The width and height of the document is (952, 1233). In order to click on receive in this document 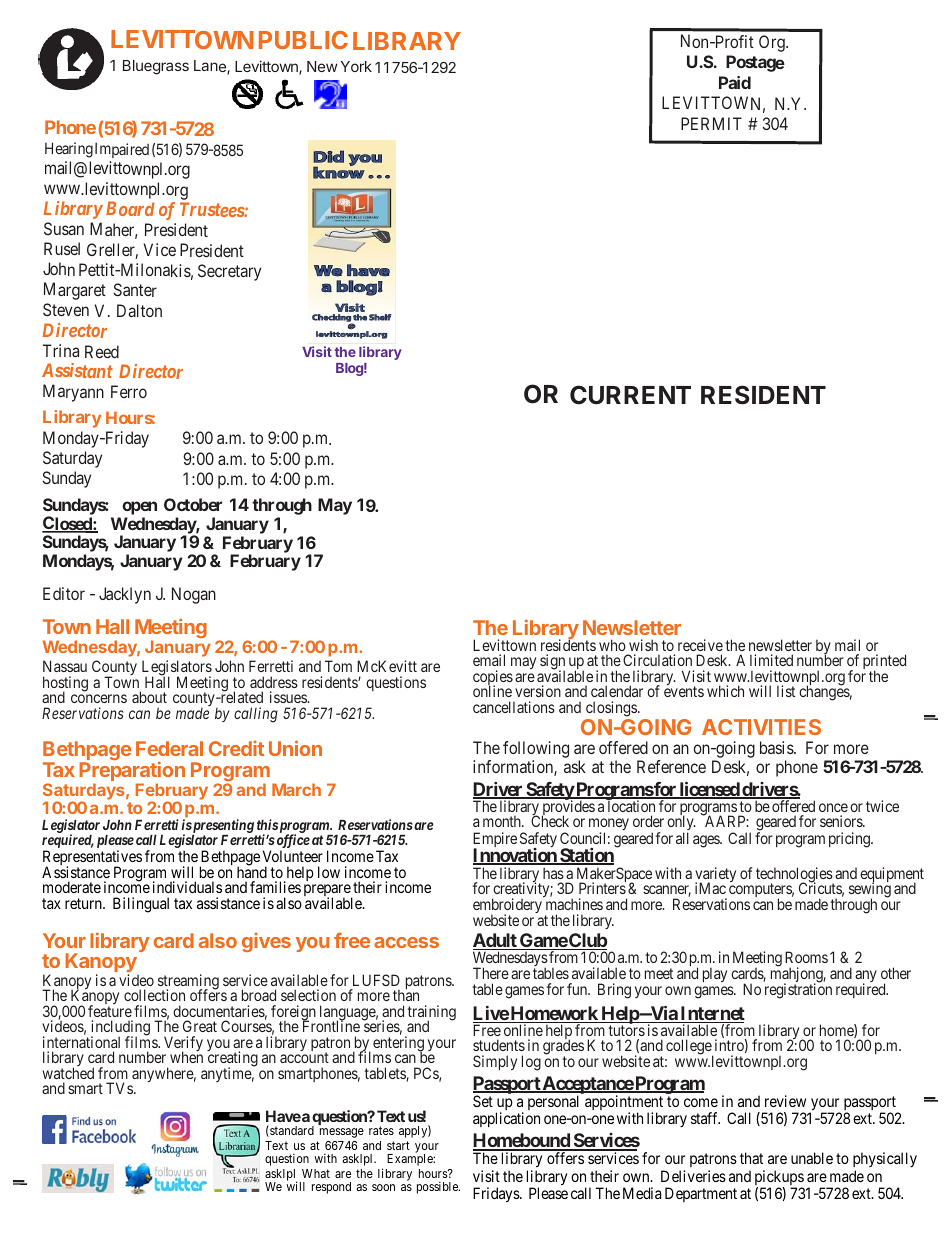, I will do `click(700, 645)`.
